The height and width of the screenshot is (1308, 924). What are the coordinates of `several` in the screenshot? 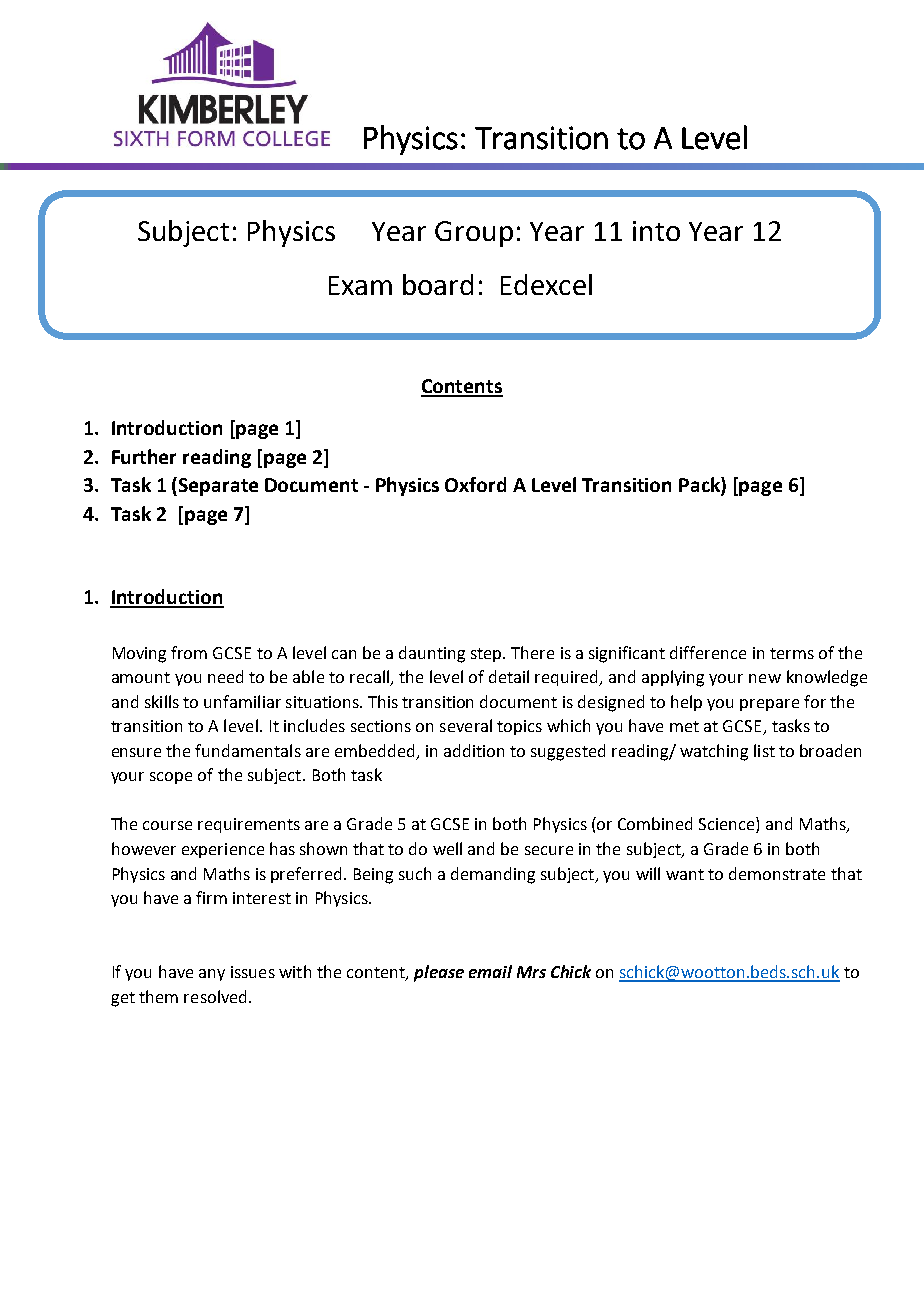 It's located at (466, 725).
